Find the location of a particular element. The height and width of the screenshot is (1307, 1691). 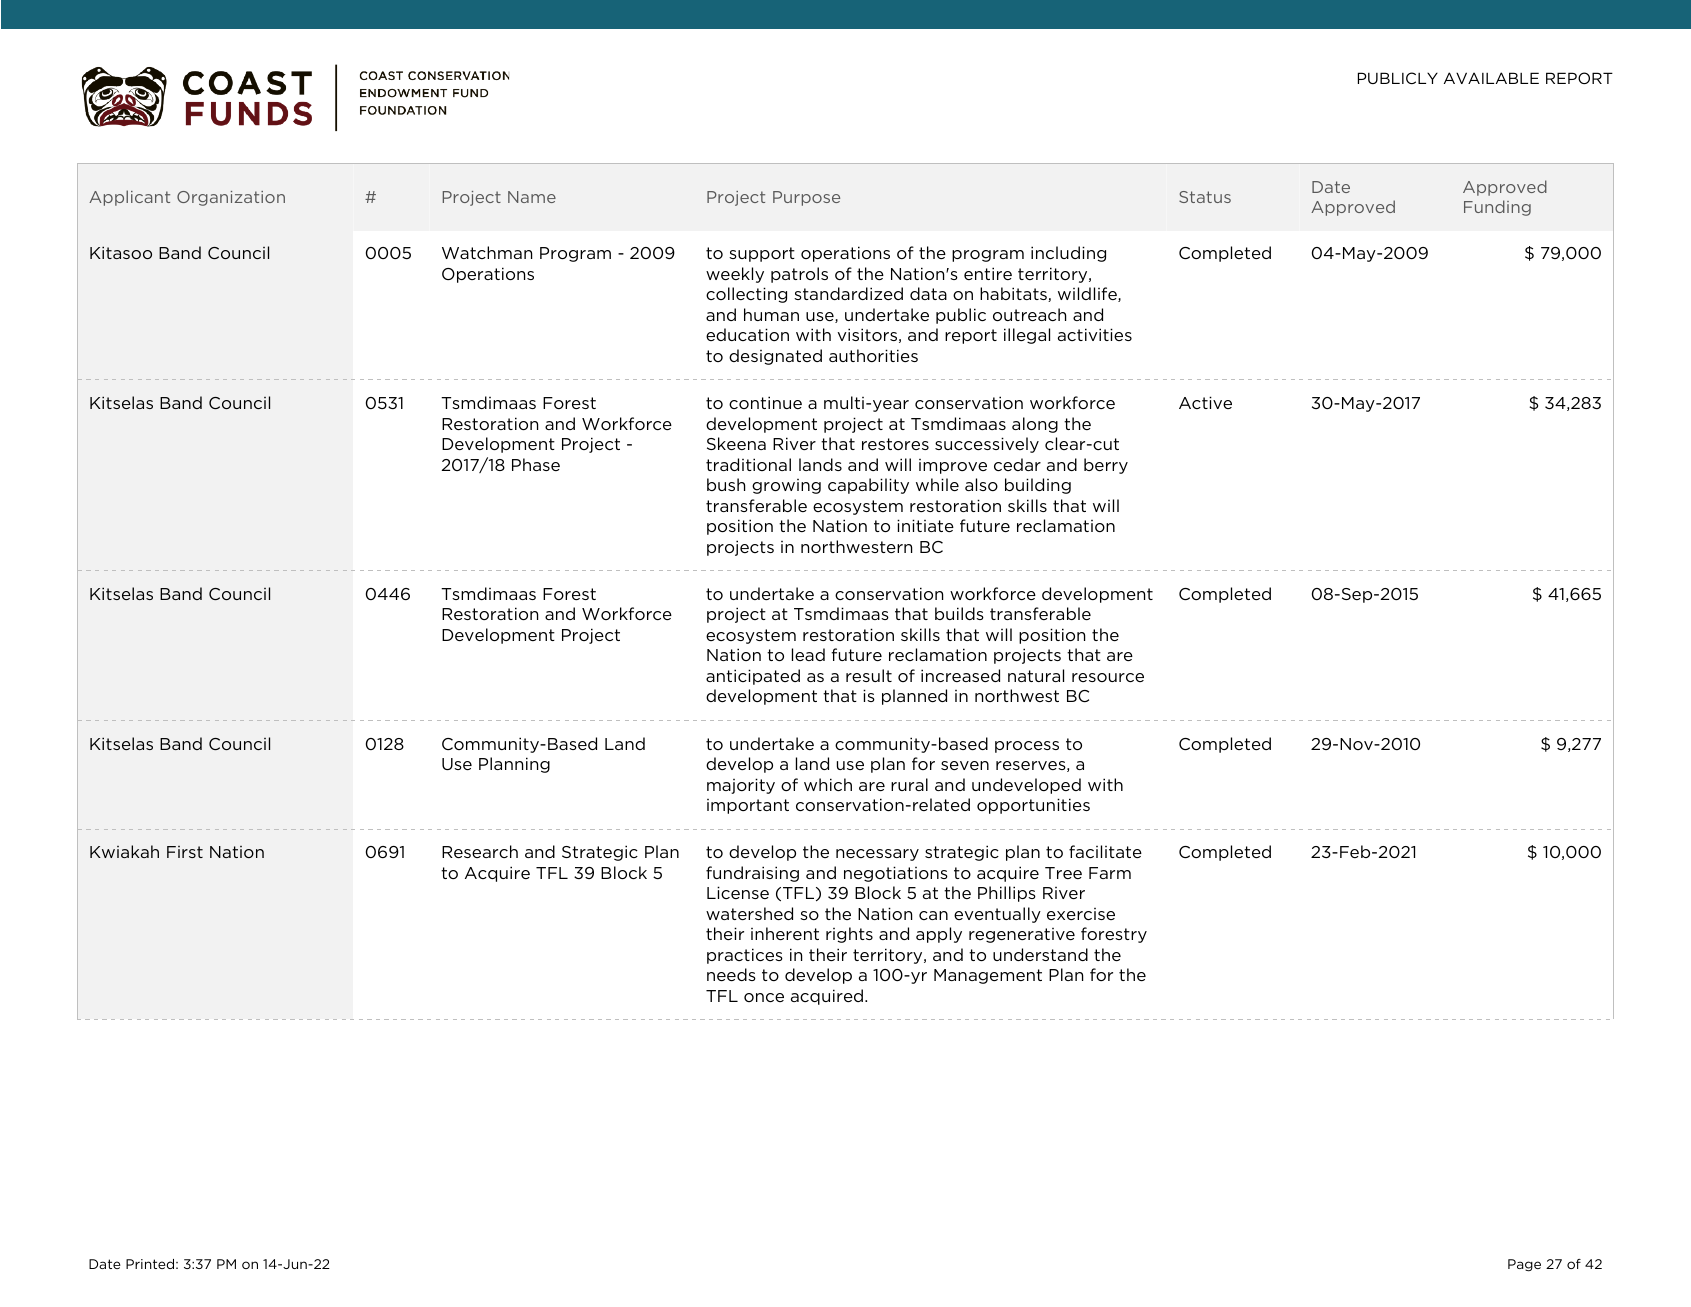

result is located at coordinates (869, 675).
